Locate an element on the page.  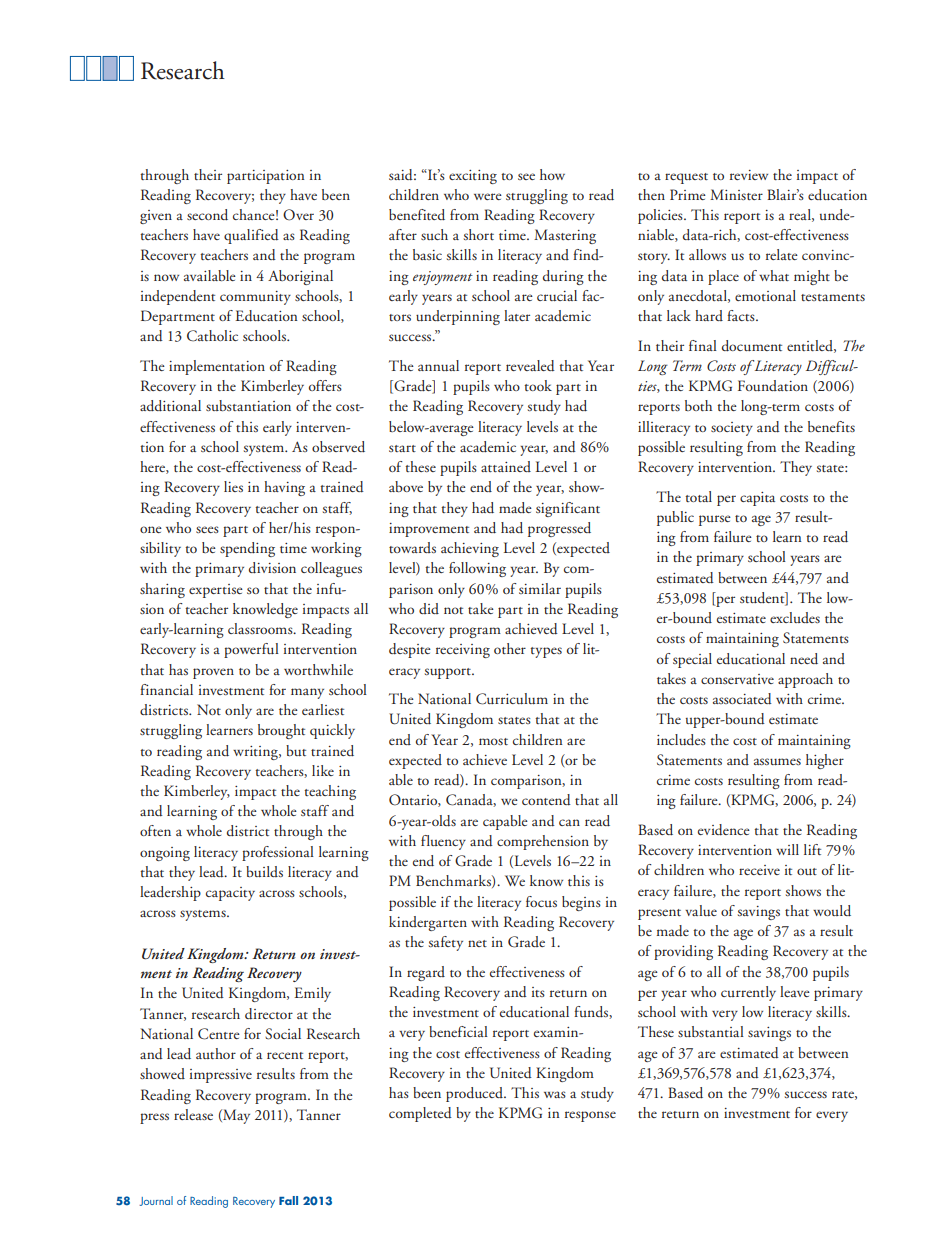
Fall is located at coordinates (288, 1200).
